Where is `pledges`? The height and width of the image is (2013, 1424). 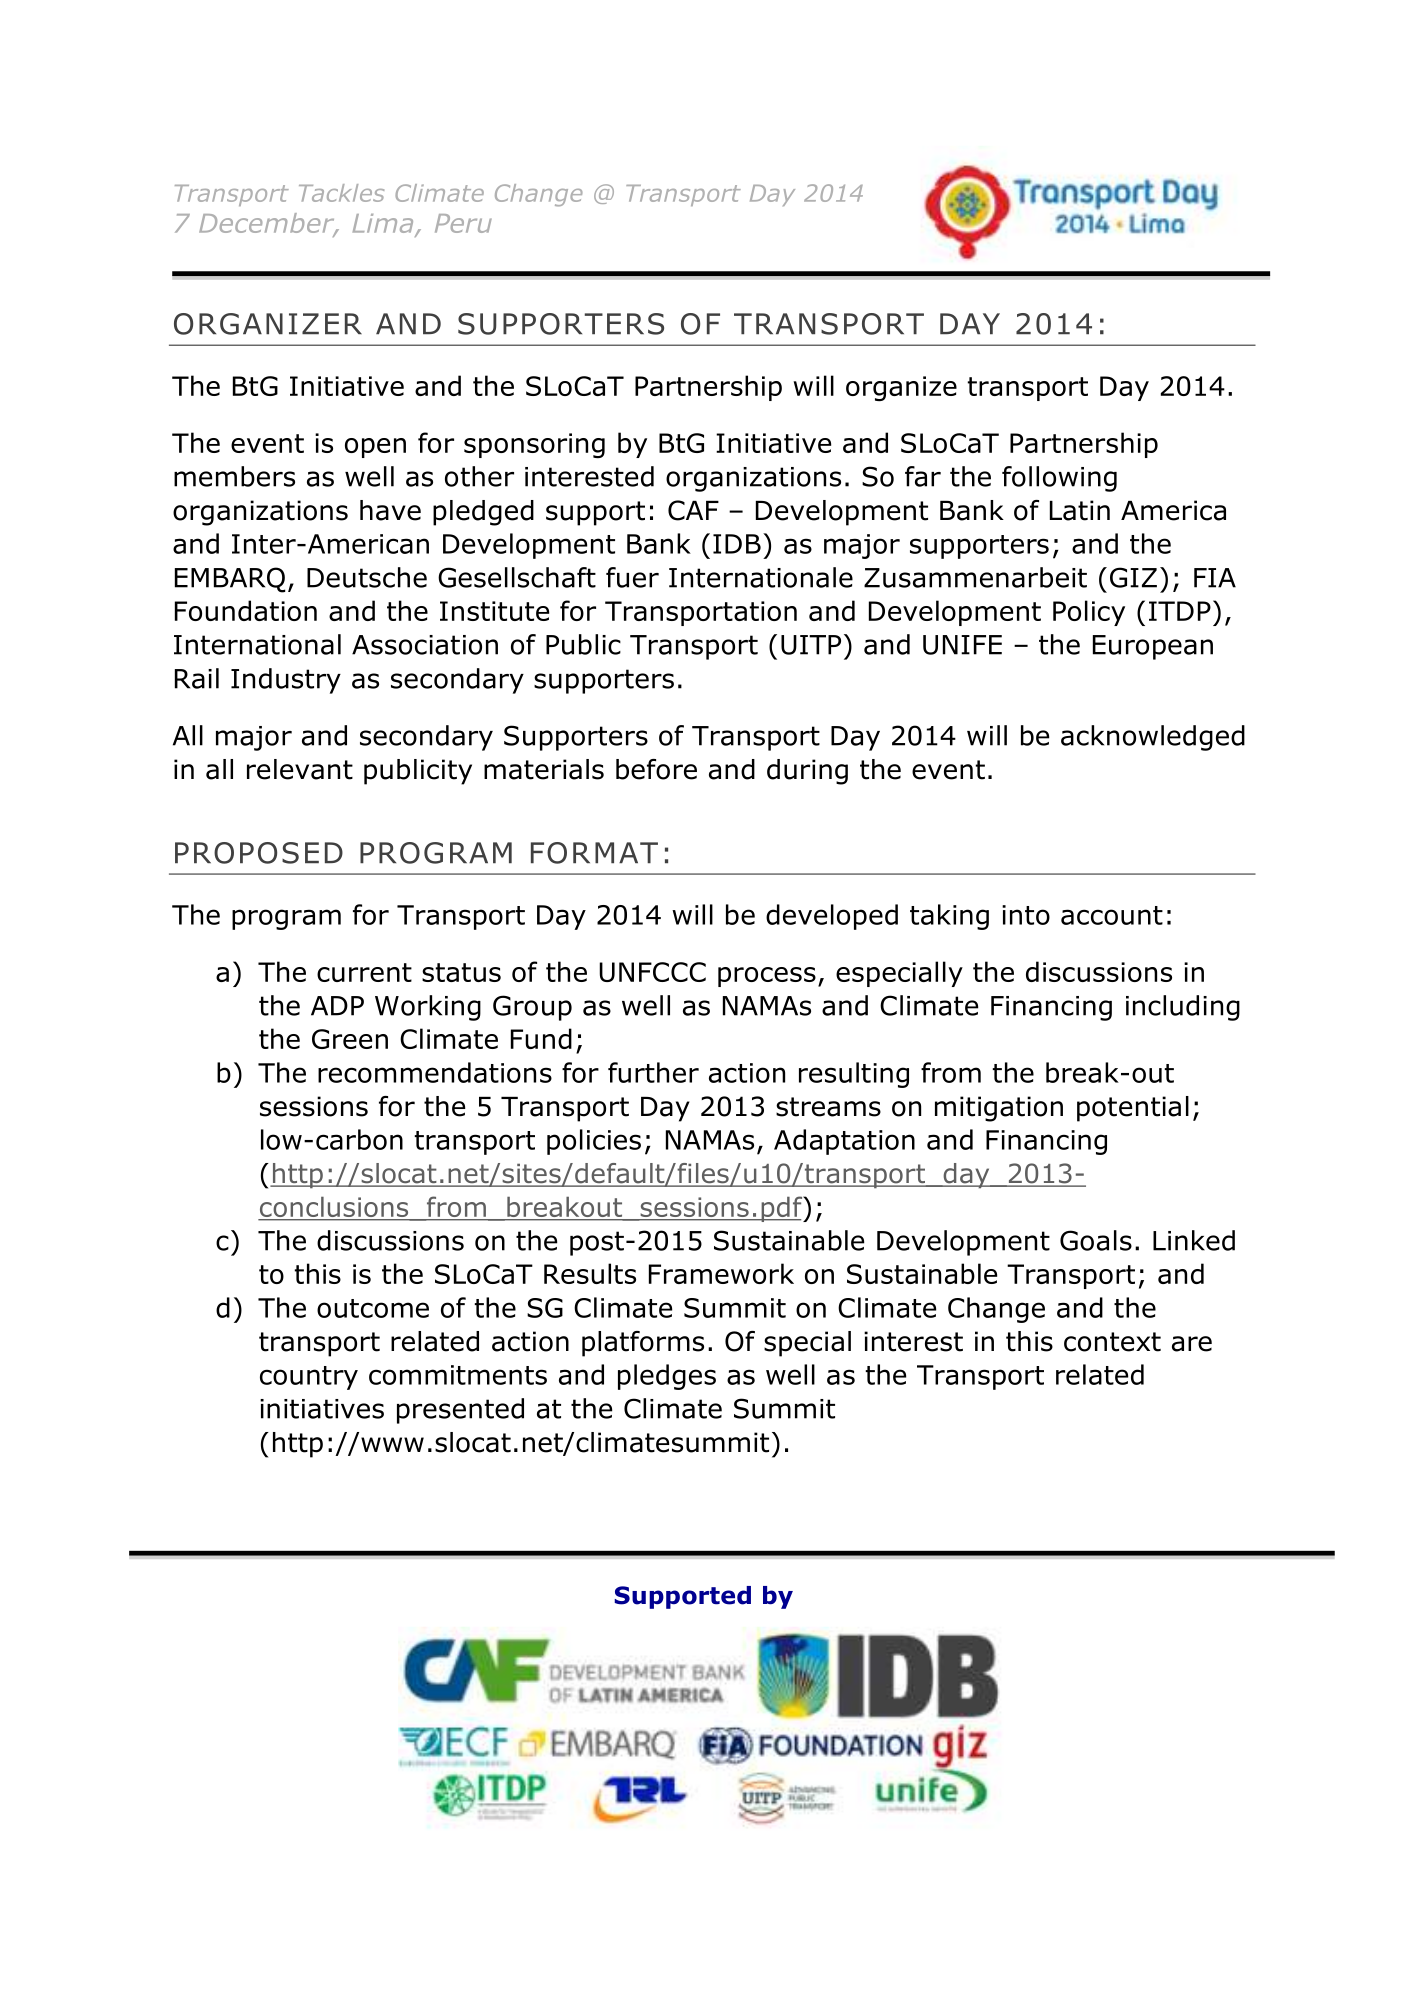
pledges is located at coordinates (667, 1377).
